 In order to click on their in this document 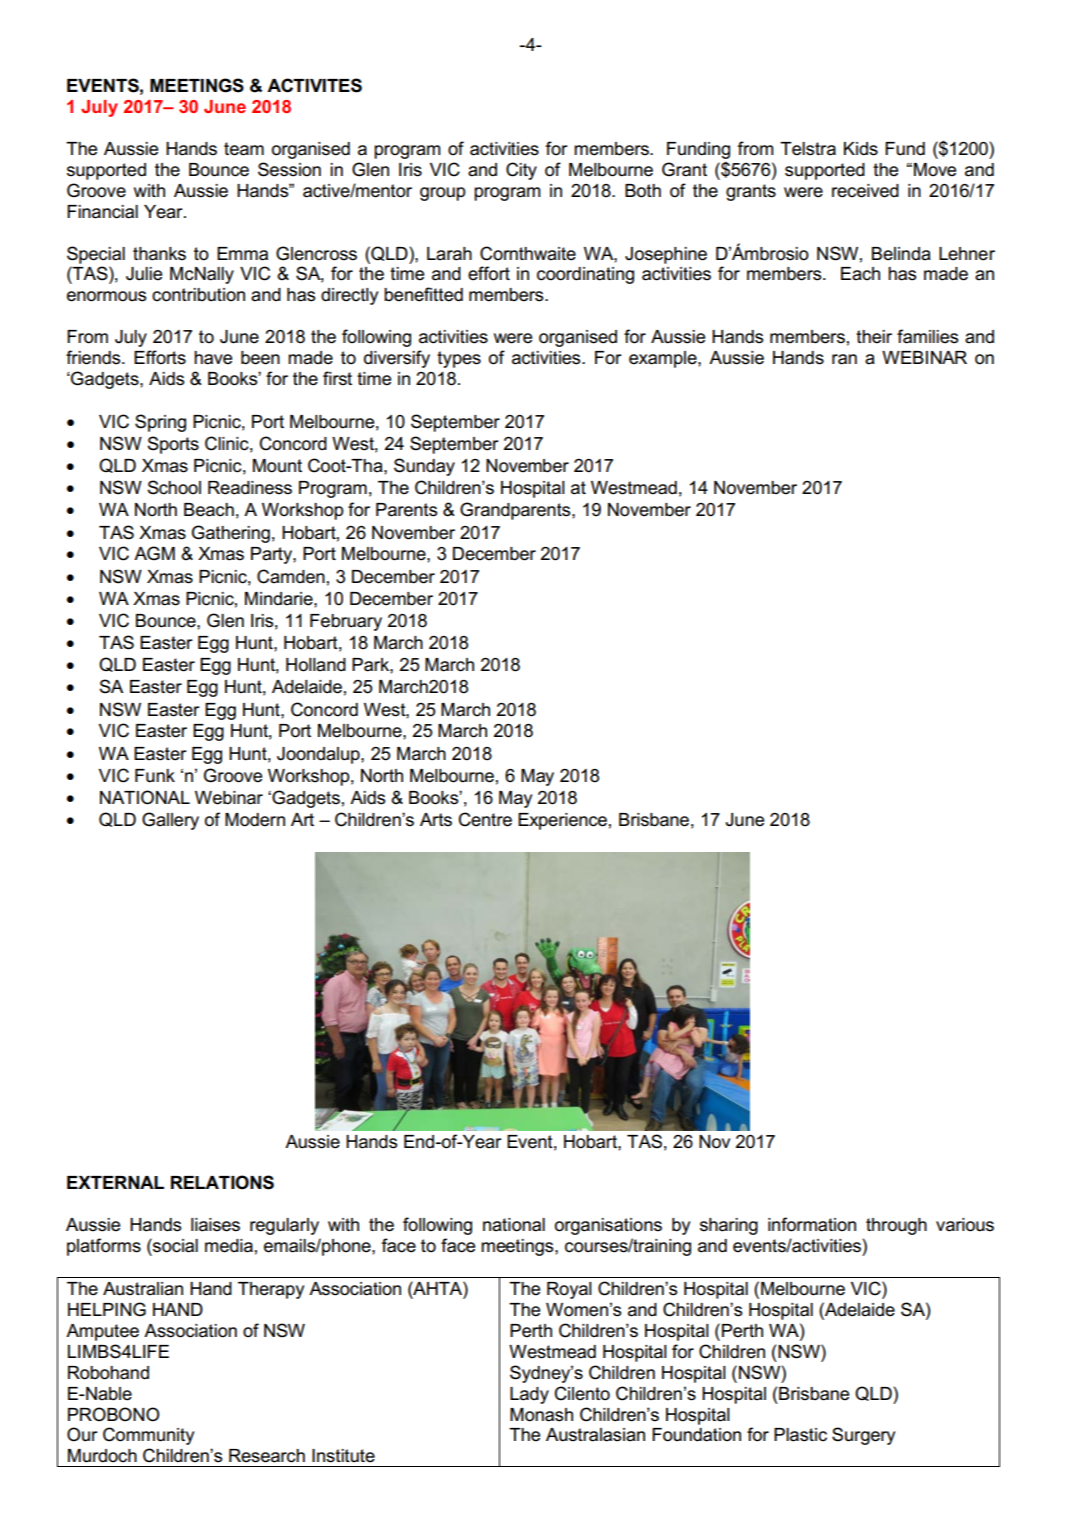, I will do `click(874, 337)`.
